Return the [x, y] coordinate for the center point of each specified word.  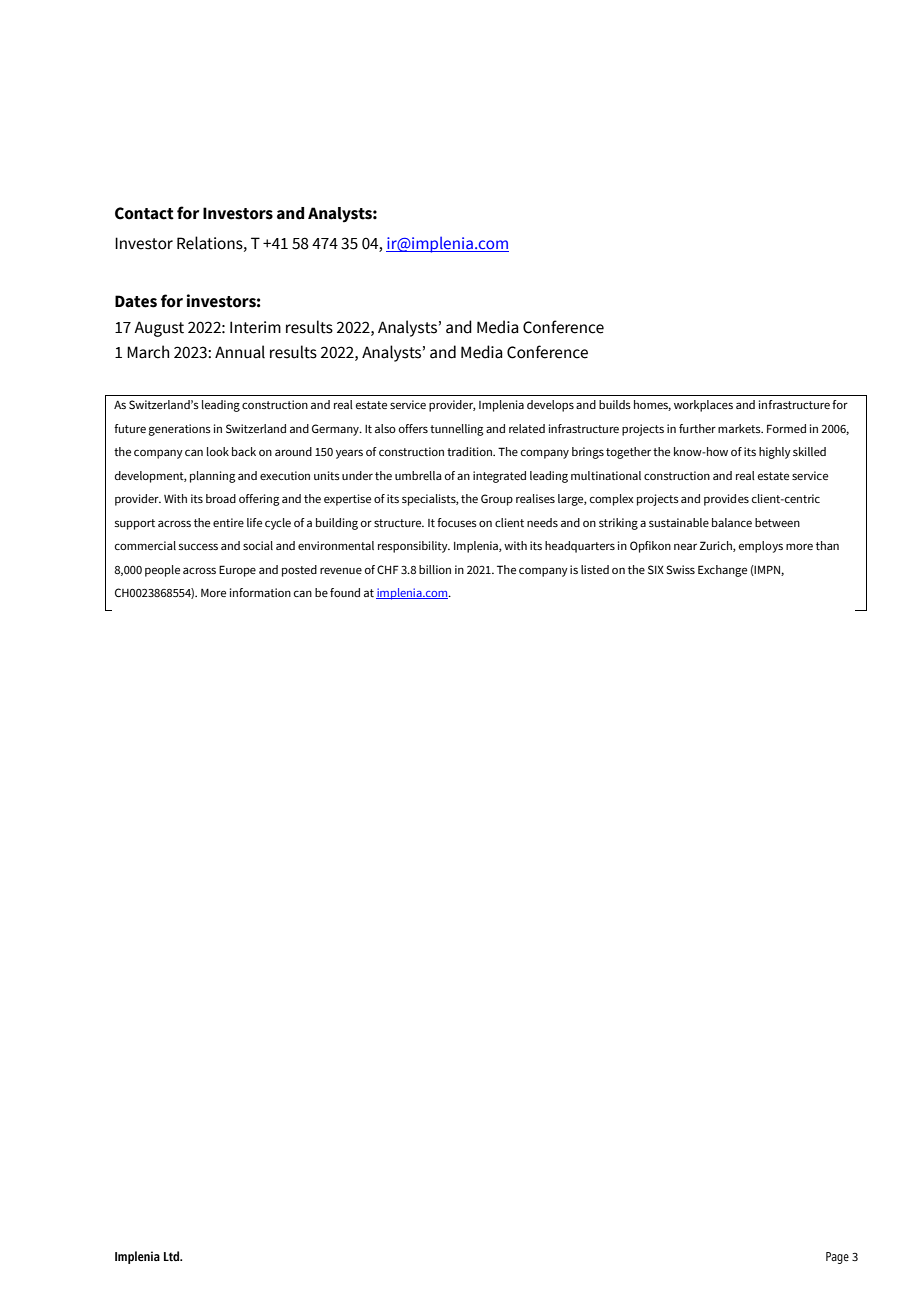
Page [837, 1258]
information [260, 592]
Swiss [680, 569]
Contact [144, 213]
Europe [237, 571]
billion [435, 569]
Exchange [722, 571]
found [345, 592]
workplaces [703, 406]
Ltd [173, 1256]
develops [550, 406]
